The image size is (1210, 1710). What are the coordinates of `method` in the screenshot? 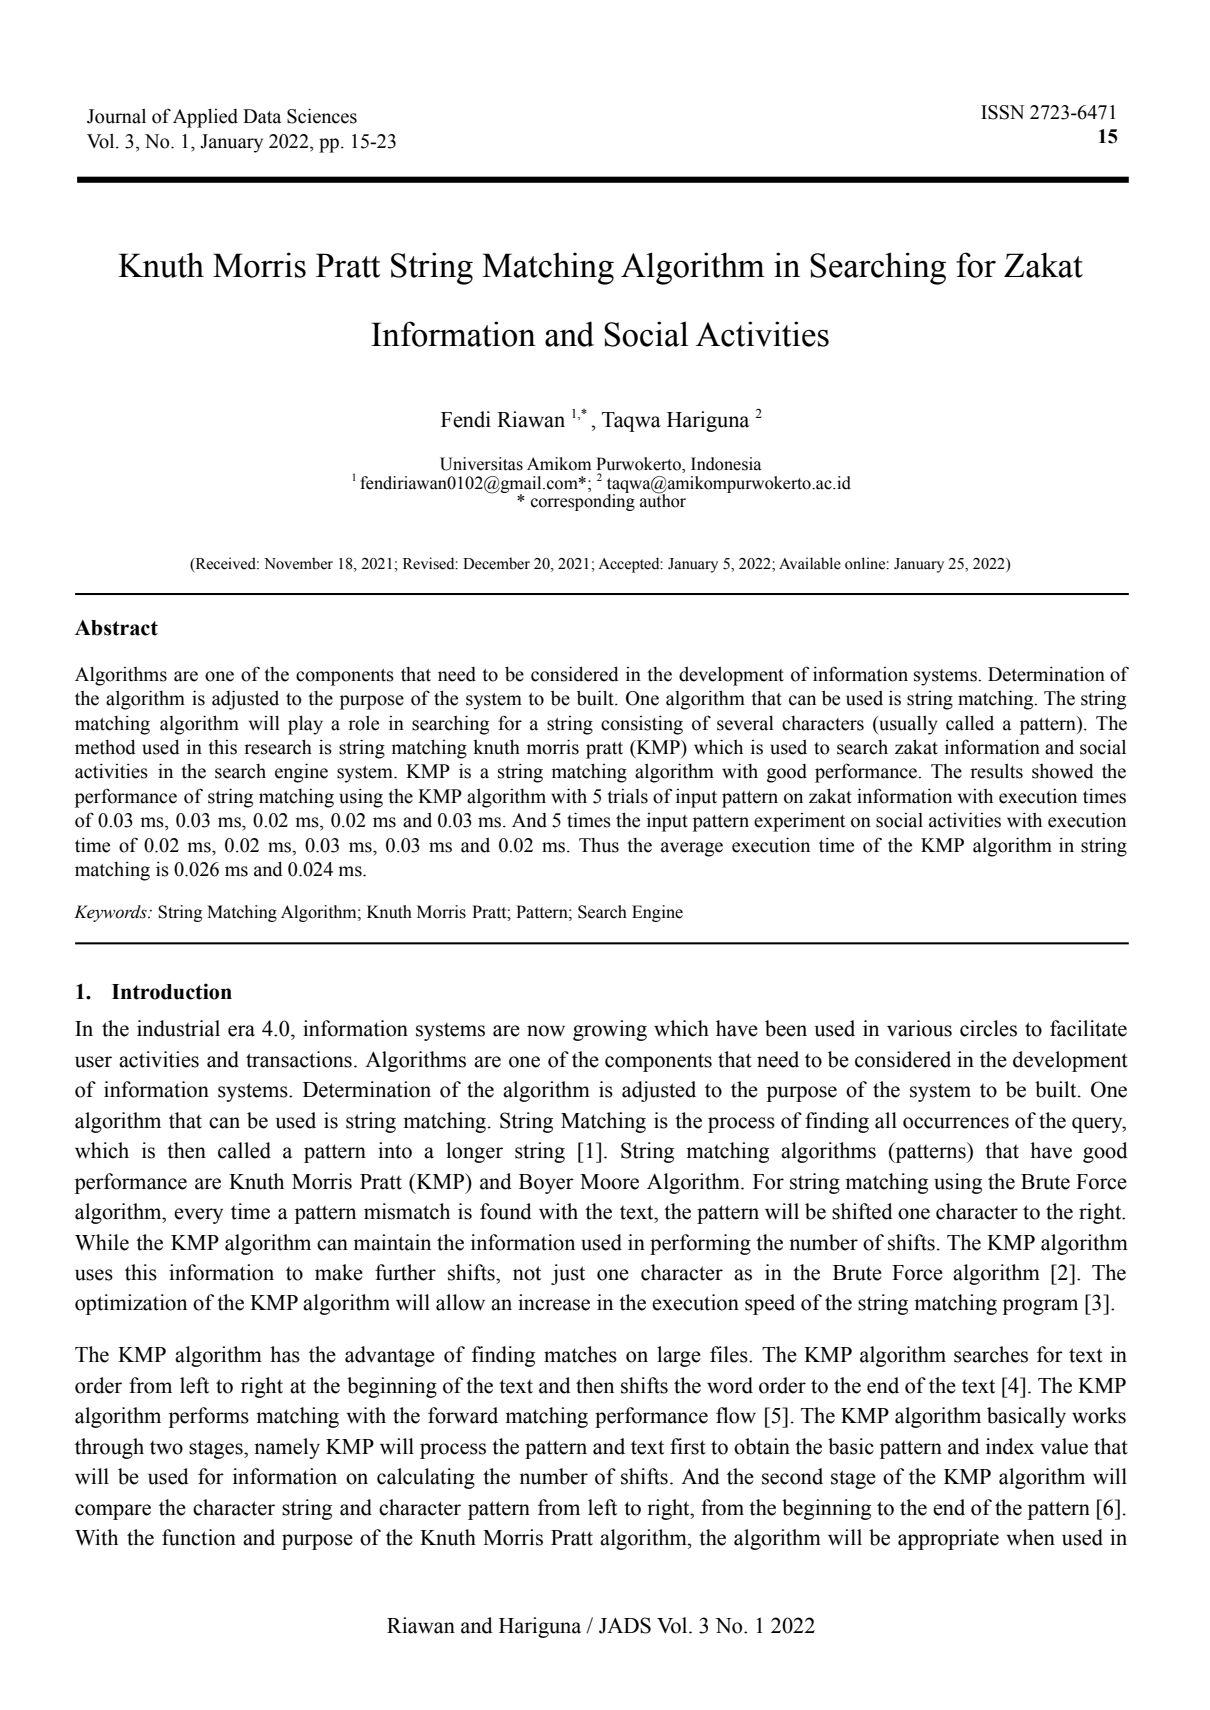 It's located at (105, 747).
